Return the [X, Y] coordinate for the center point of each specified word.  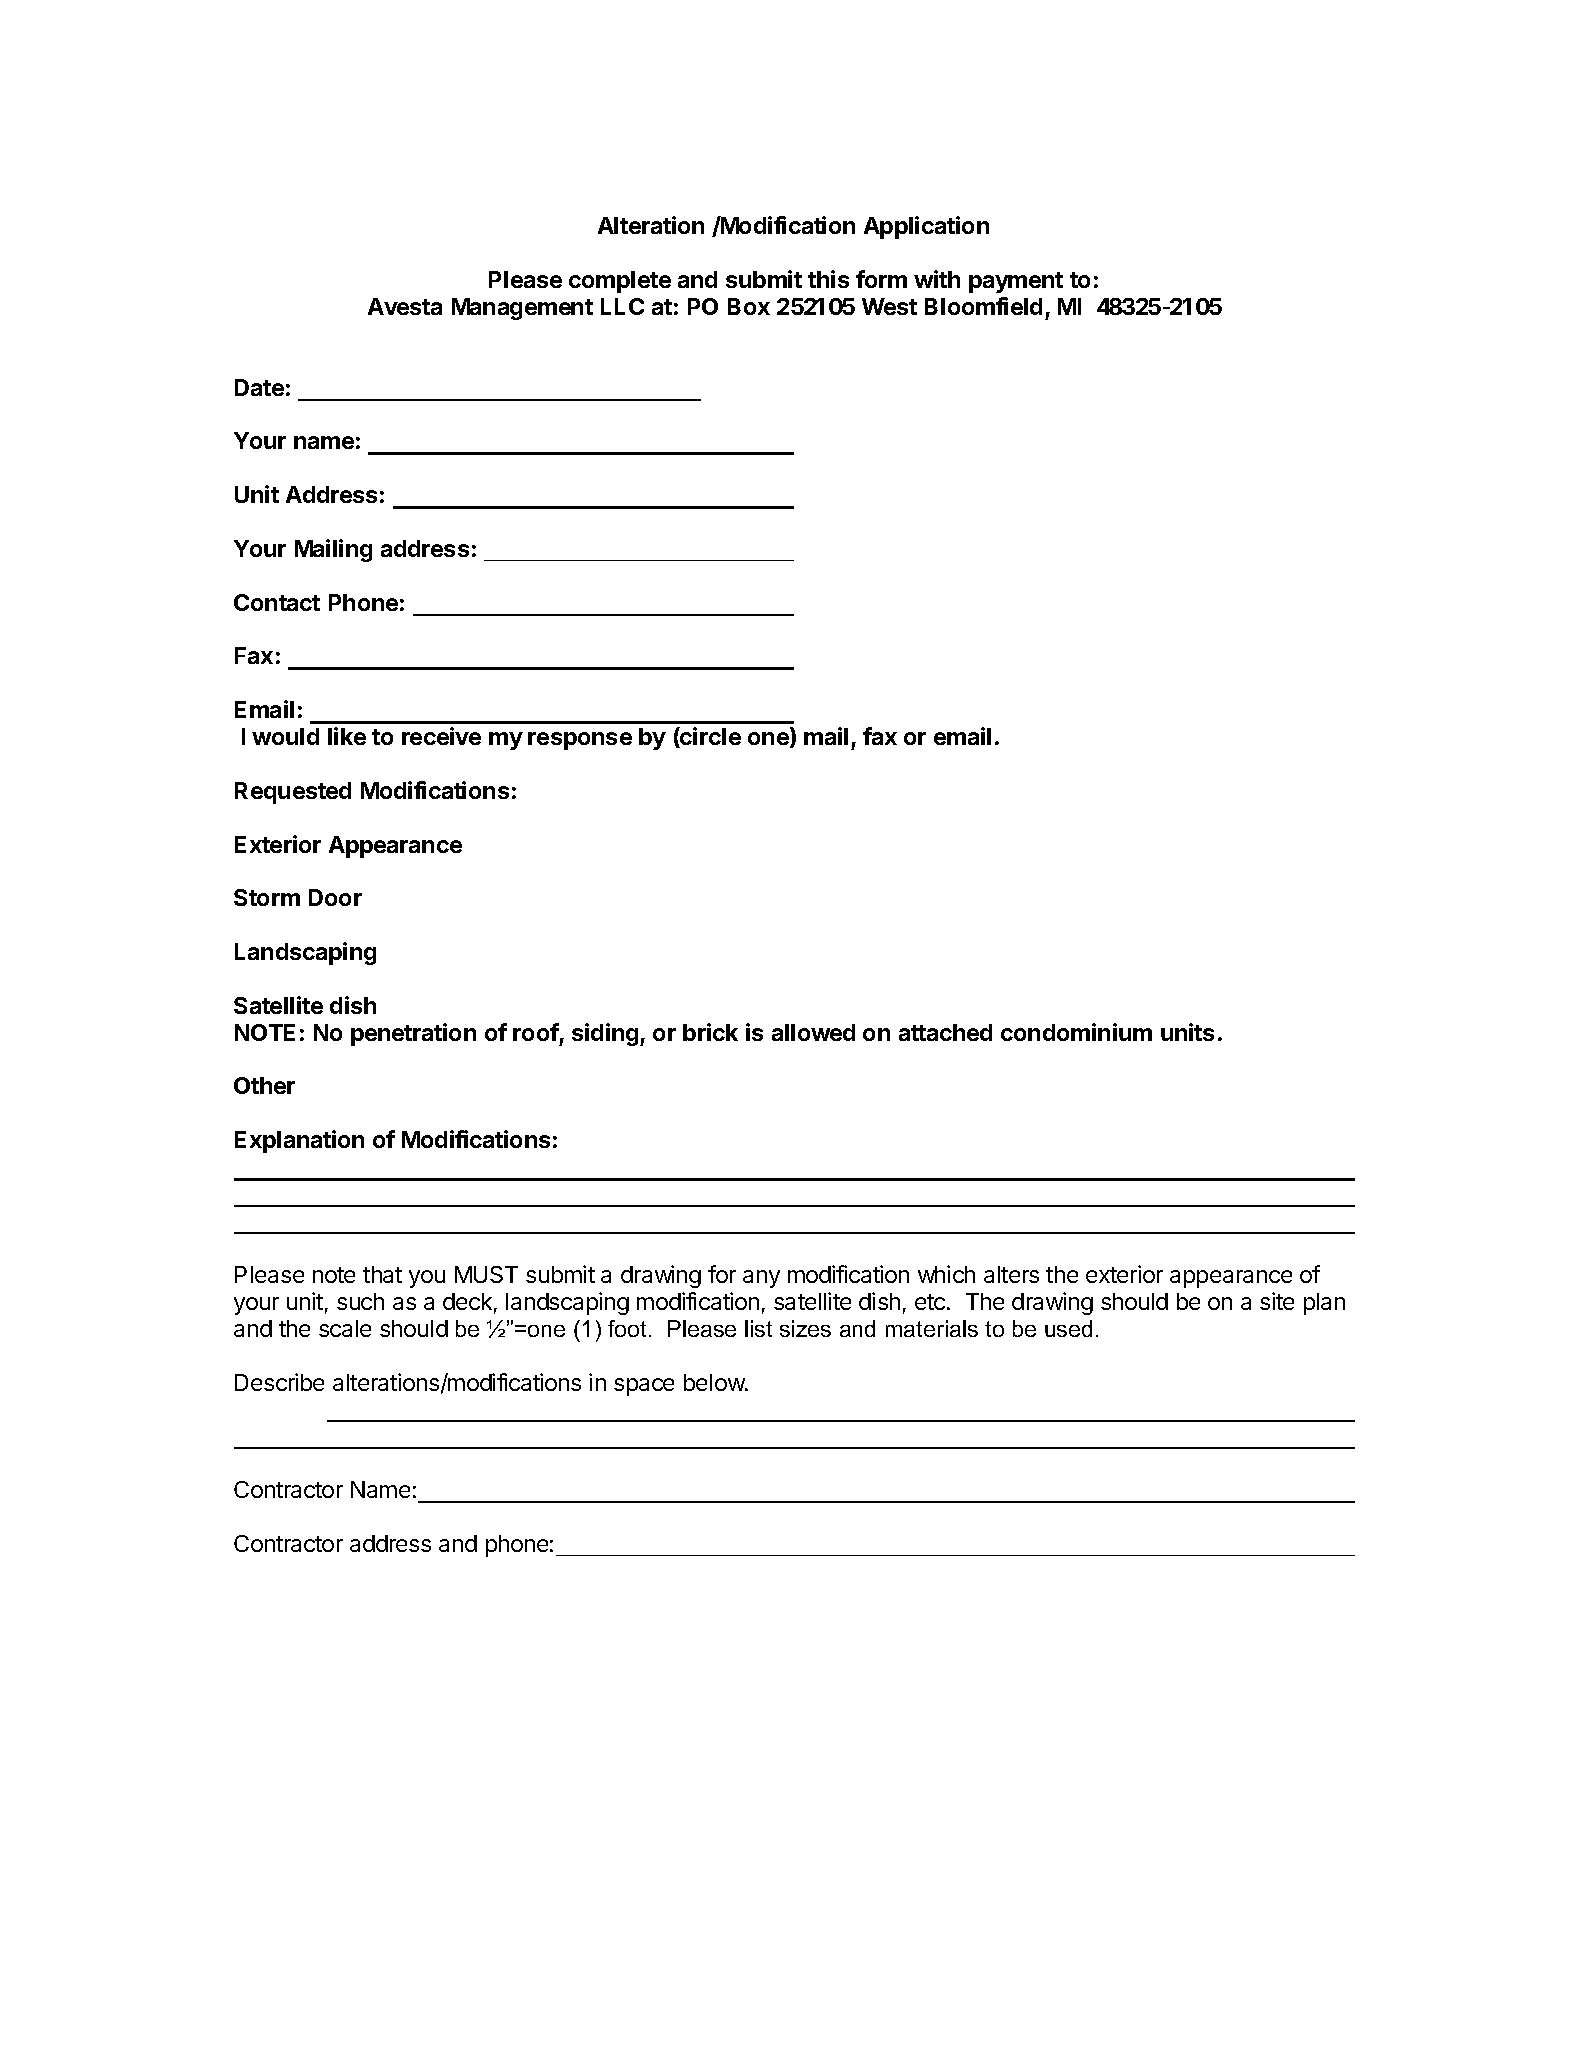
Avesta [405, 306]
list [758, 1328]
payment [1016, 282]
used [1068, 1328]
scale [345, 1328]
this [828, 279]
